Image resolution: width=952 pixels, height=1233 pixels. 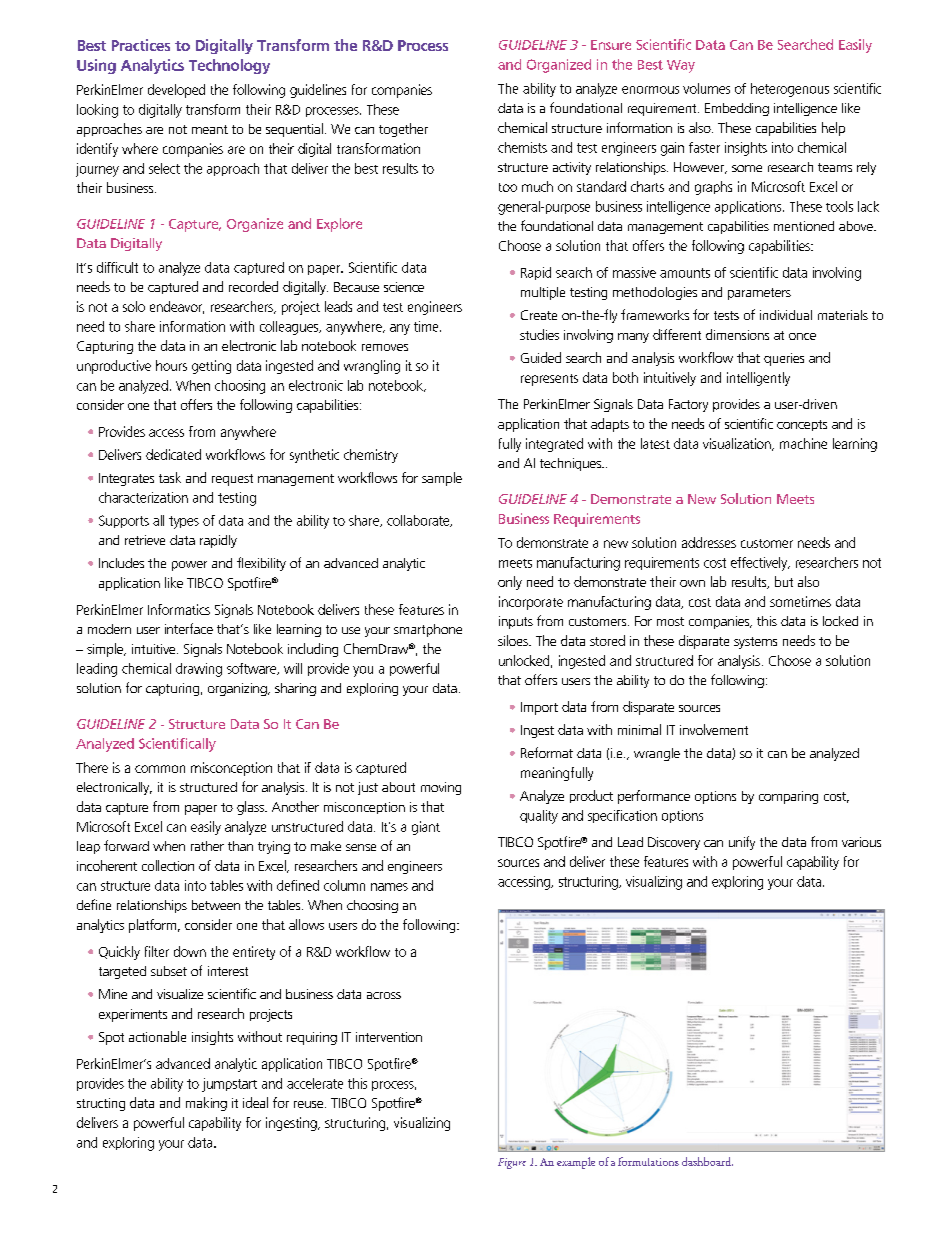 What do you see at coordinates (206, 1104) in the screenshot?
I see `making` at bounding box center [206, 1104].
